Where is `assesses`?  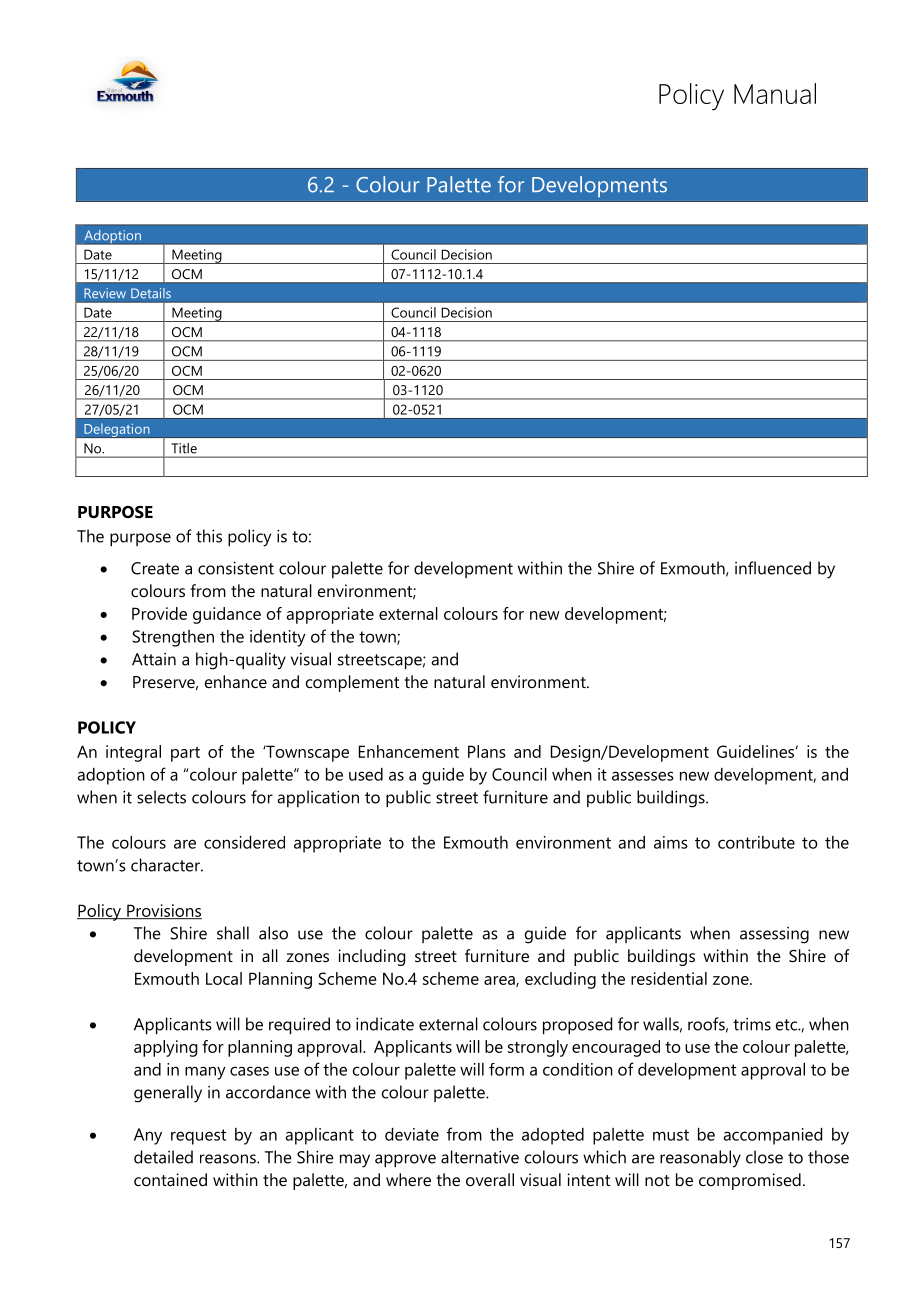 assesses is located at coordinates (643, 776).
